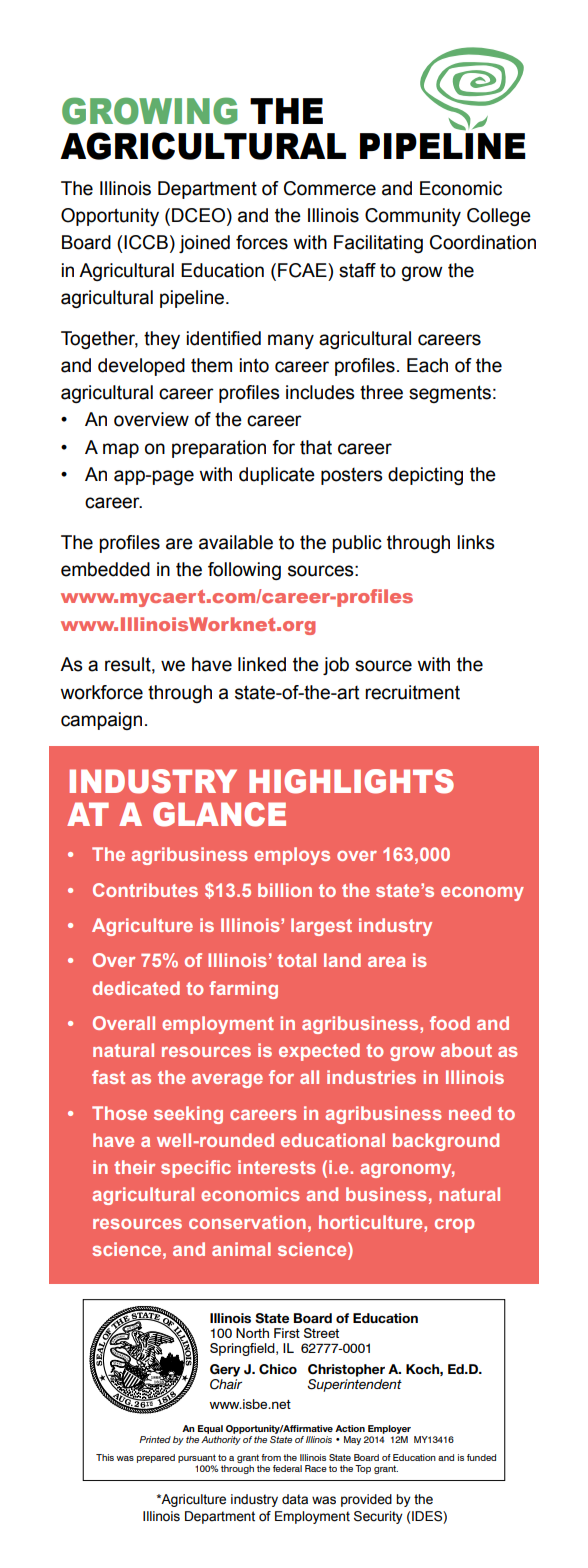 This image has height=1568, width=588. What do you see at coordinates (483, 242) in the image?
I see `Coordination` at bounding box center [483, 242].
